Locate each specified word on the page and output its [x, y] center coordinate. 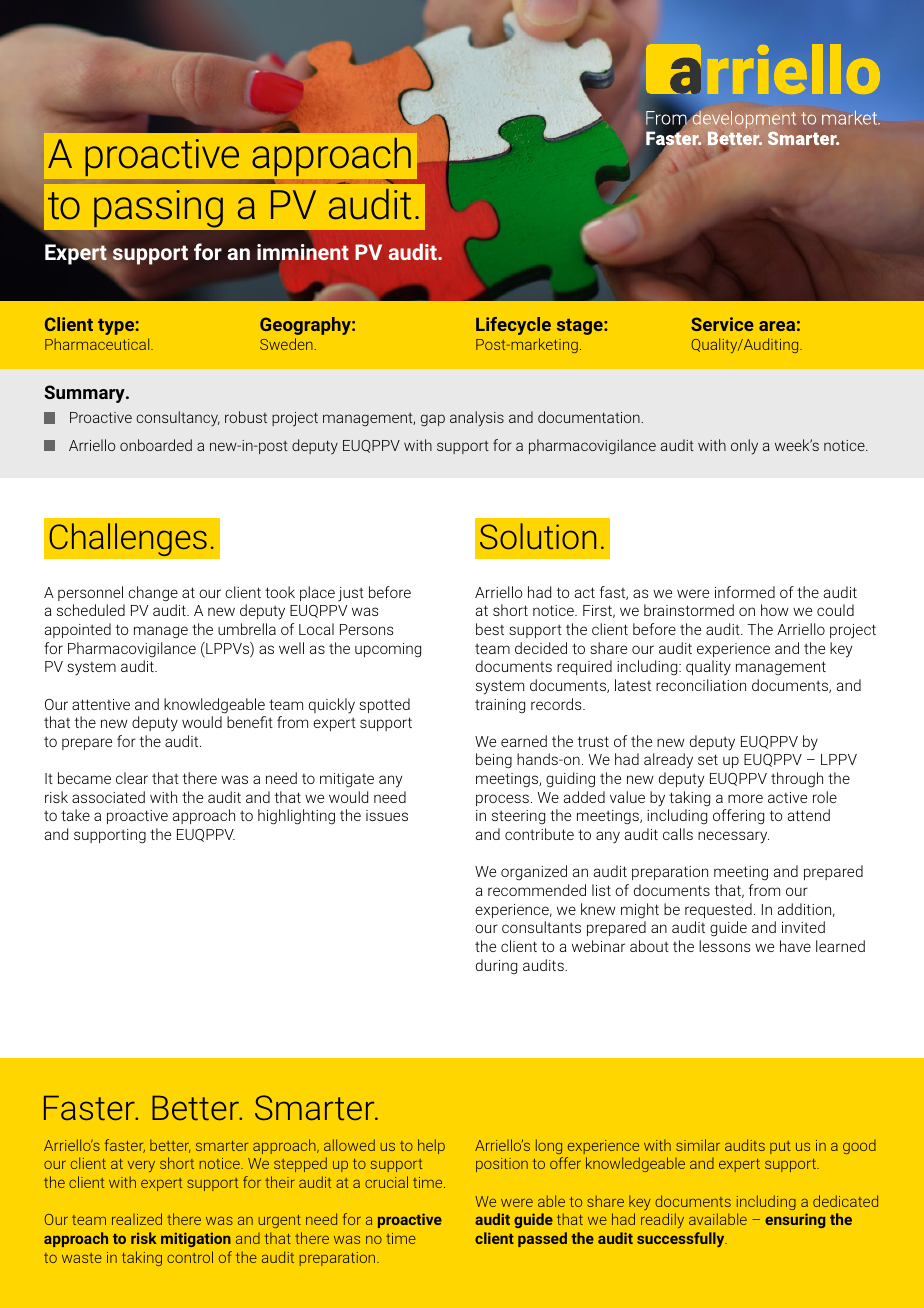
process [502, 800]
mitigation [196, 1239]
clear [132, 778]
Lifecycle [513, 326]
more [745, 798]
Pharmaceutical [98, 344]
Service [722, 324]
